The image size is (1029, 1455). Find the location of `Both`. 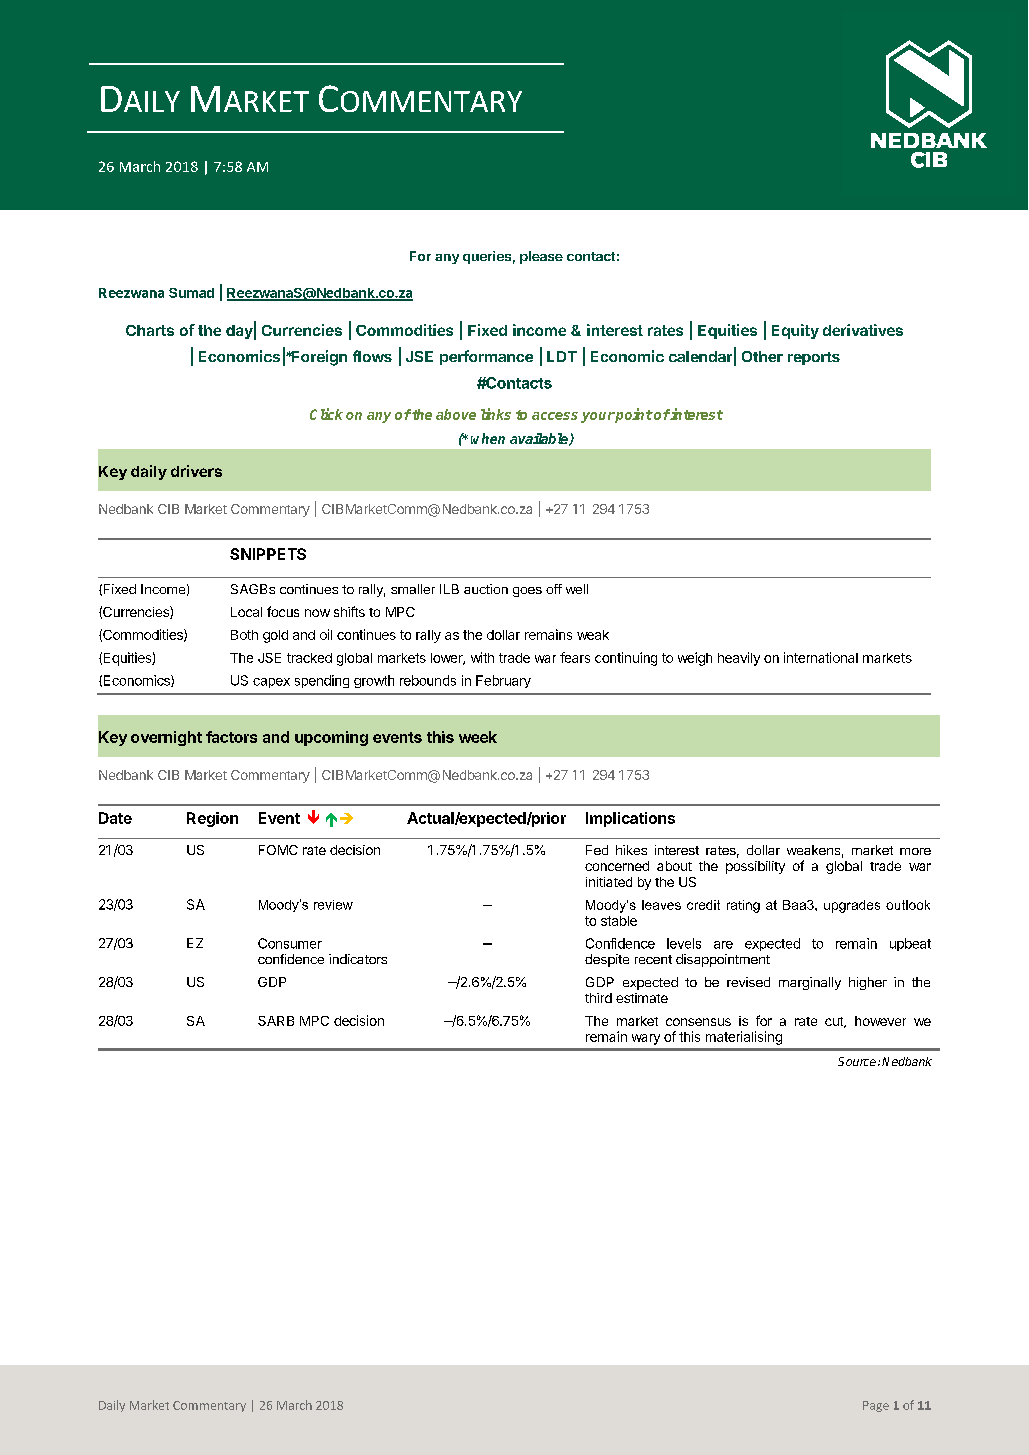

Both is located at coordinates (244, 635).
